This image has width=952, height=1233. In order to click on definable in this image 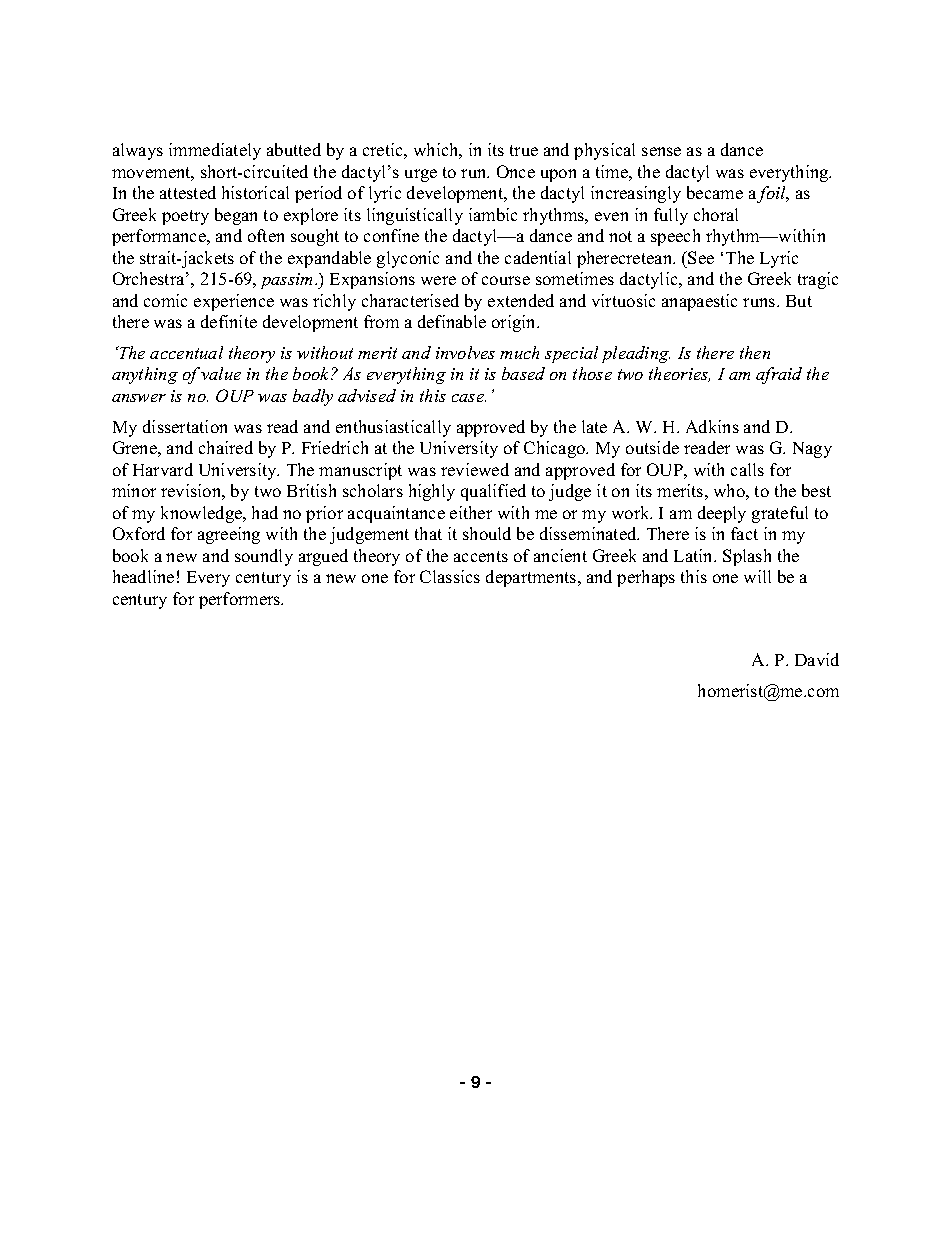, I will do `click(452, 321)`.
